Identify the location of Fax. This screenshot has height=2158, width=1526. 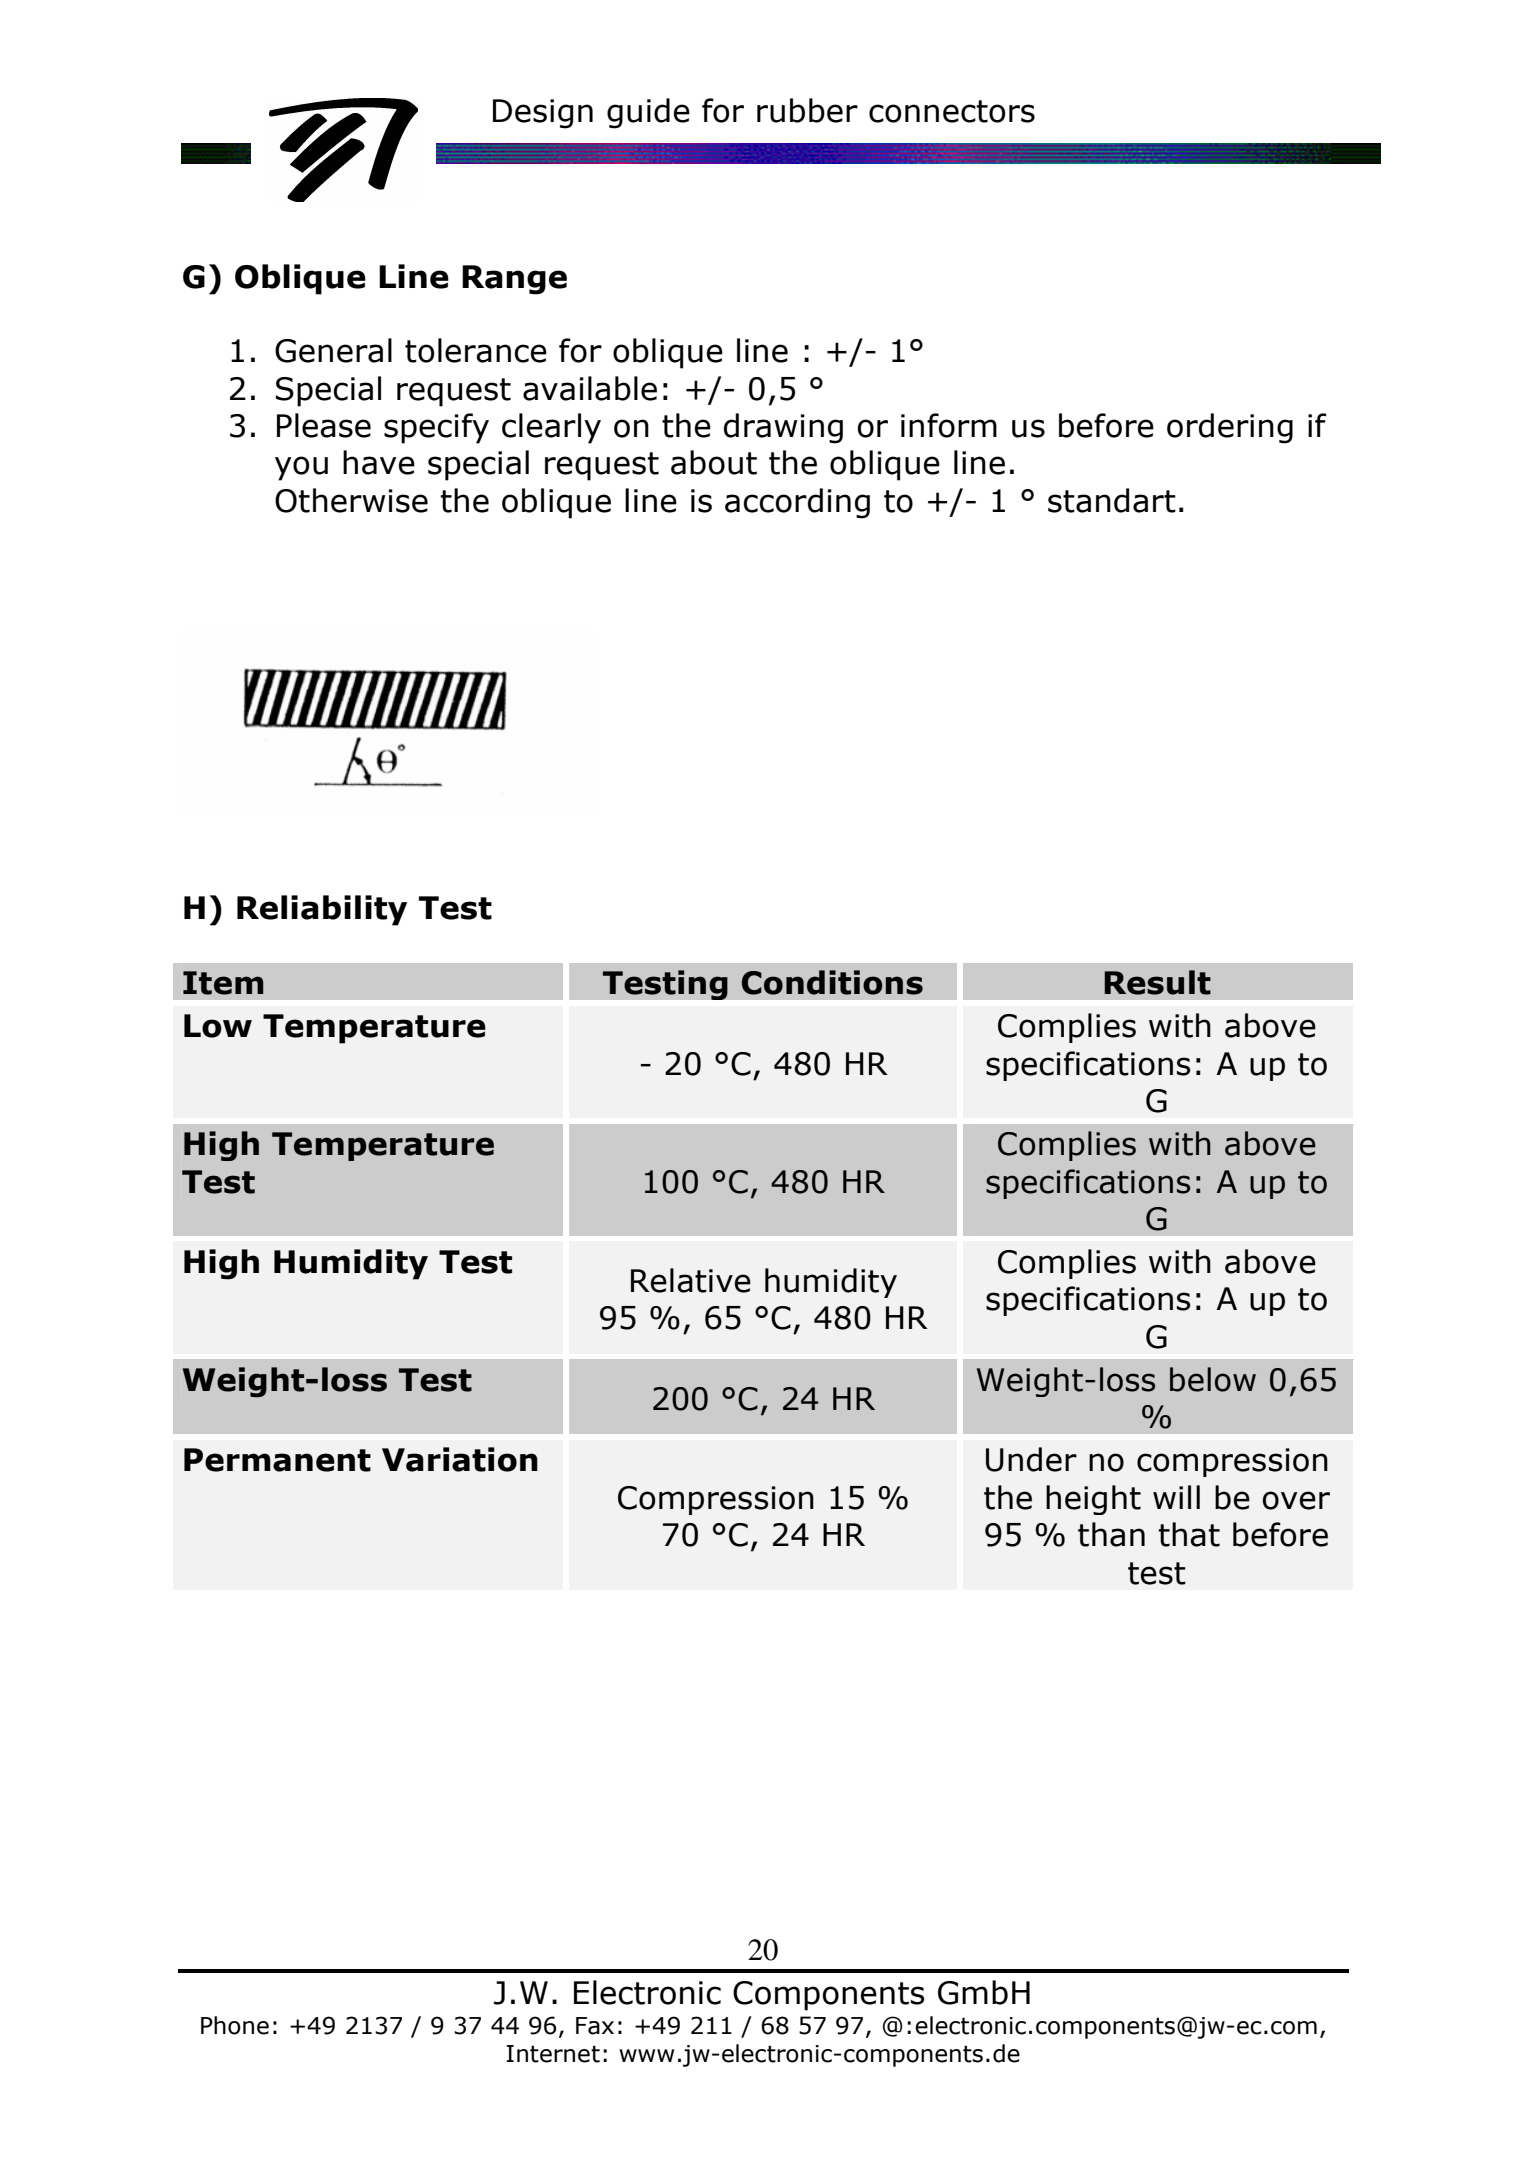
(595, 2026).
